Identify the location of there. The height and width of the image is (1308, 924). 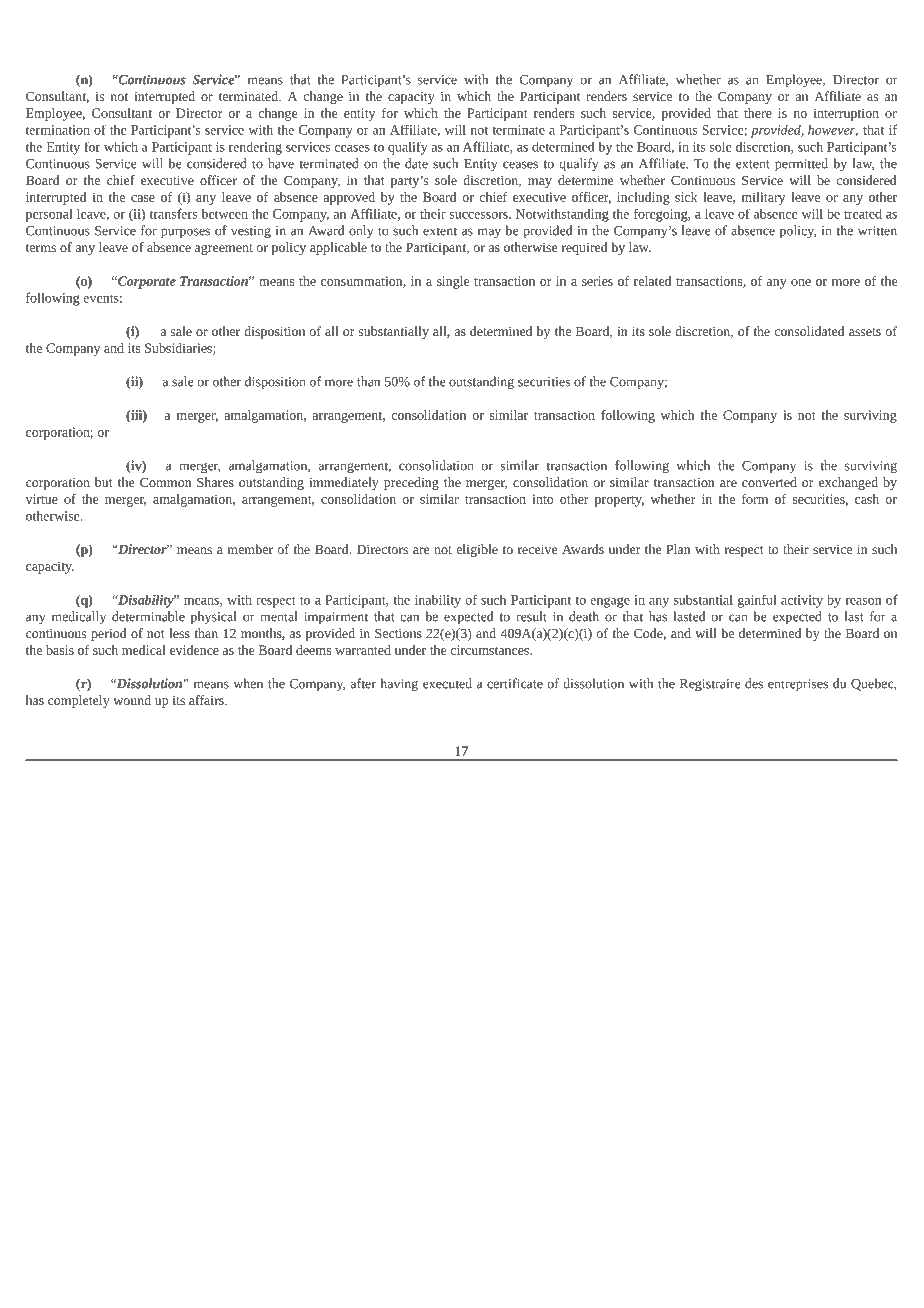
(758, 113).
